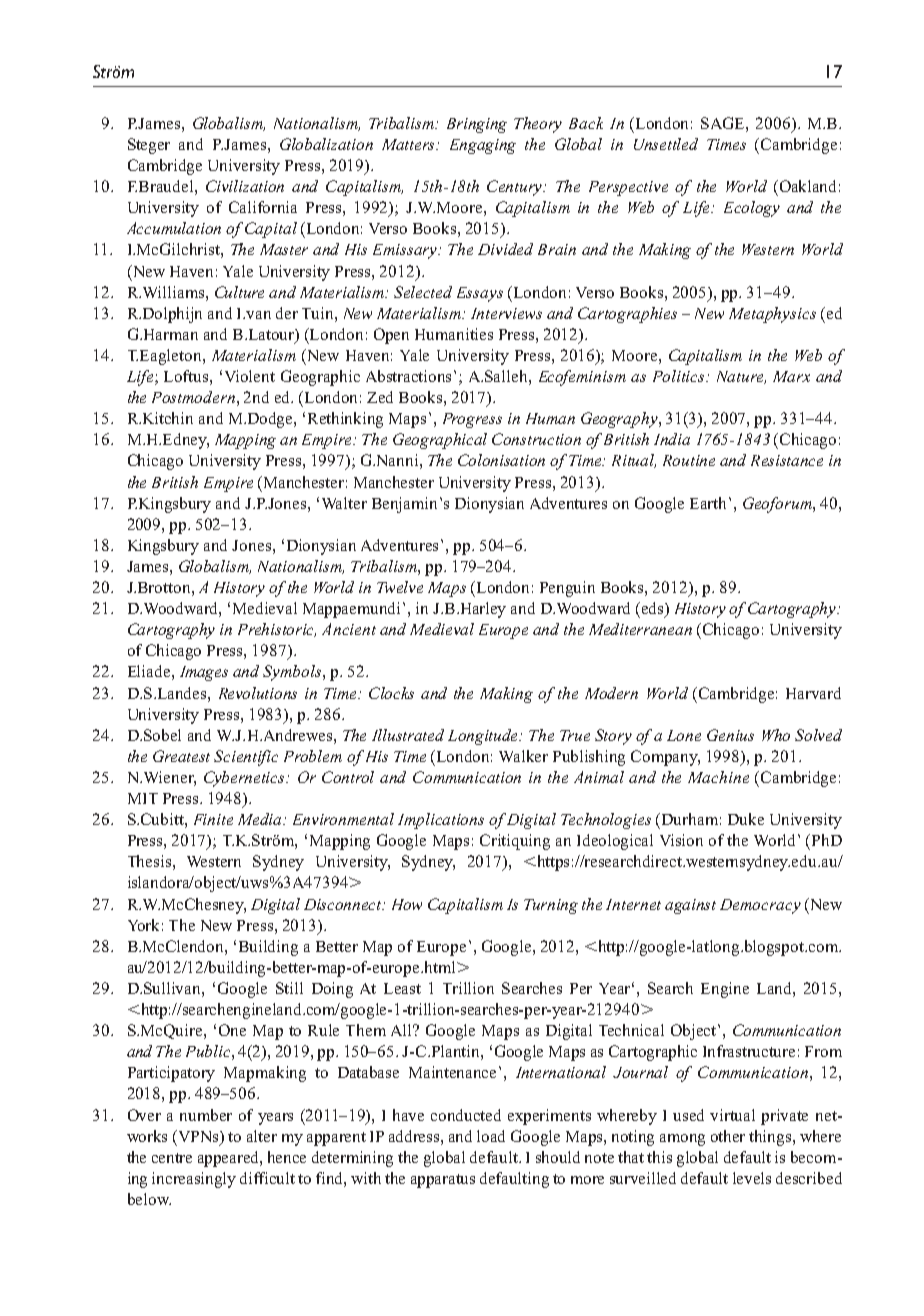 The image size is (924, 1316). I want to click on Still, so click(289, 988).
